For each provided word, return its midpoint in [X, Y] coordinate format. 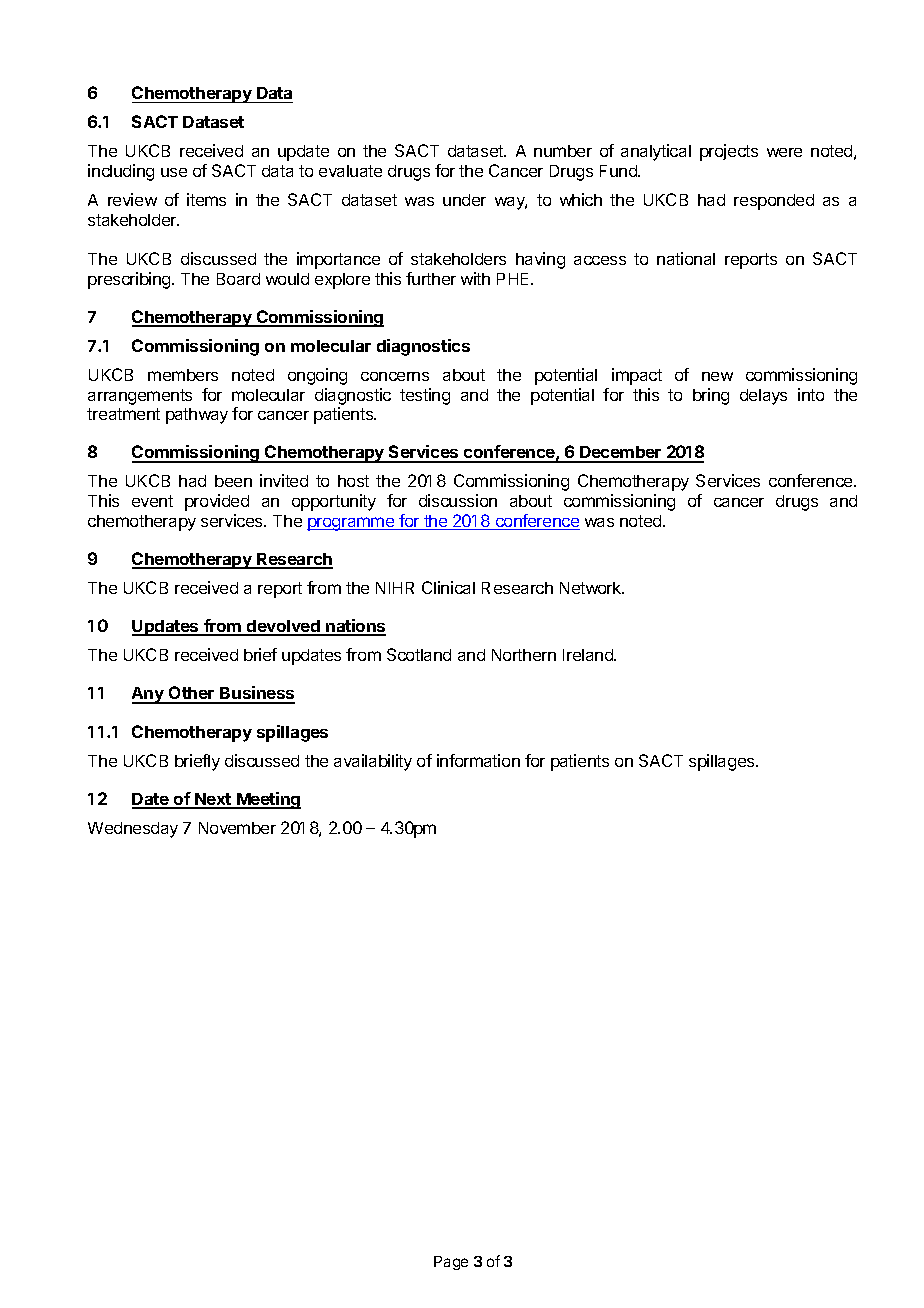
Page [451, 1263]
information [478, 760]
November [237, 828]
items [206, 199]
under [464, 200]
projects [729, 152]
